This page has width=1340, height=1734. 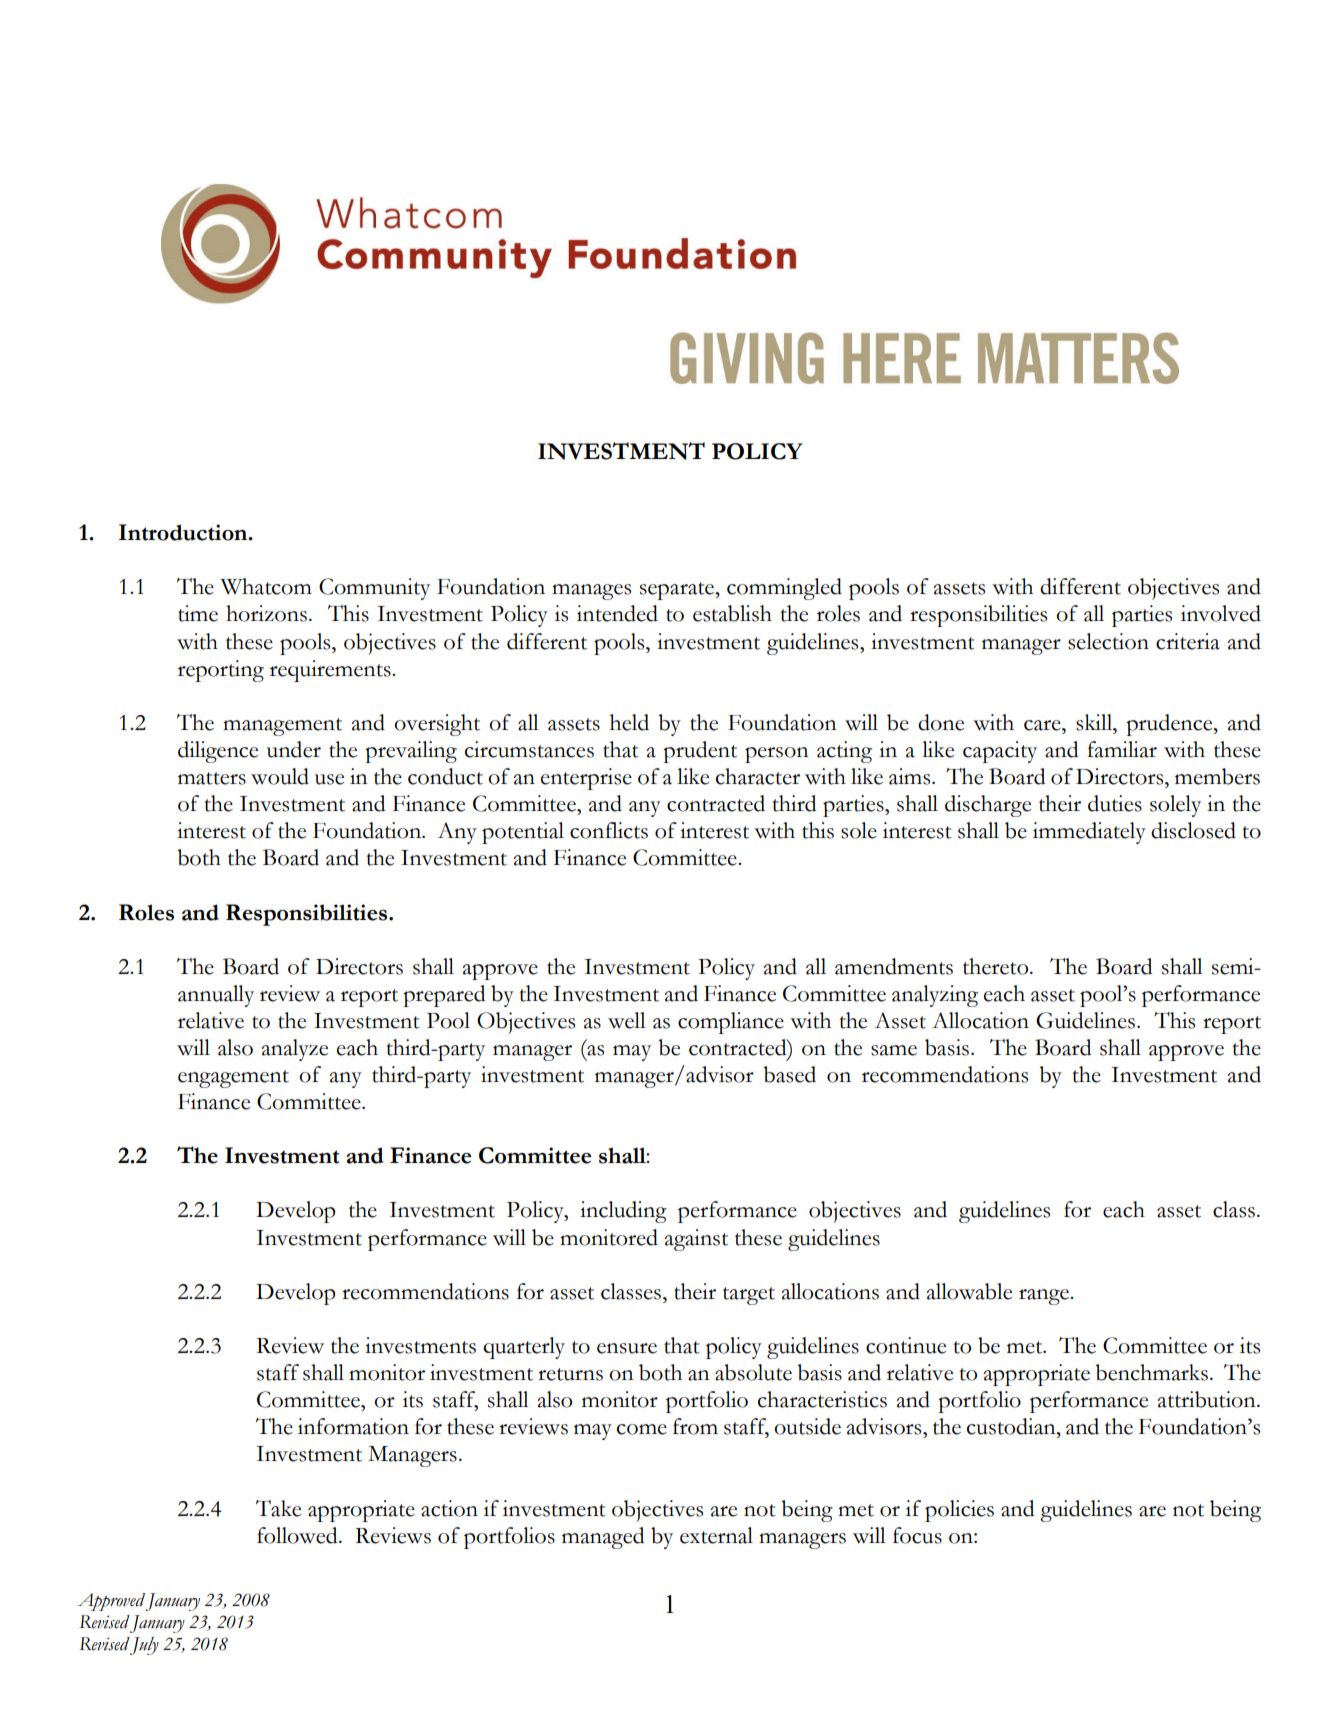 I want to click on external, so click(x=716, y=1535).
